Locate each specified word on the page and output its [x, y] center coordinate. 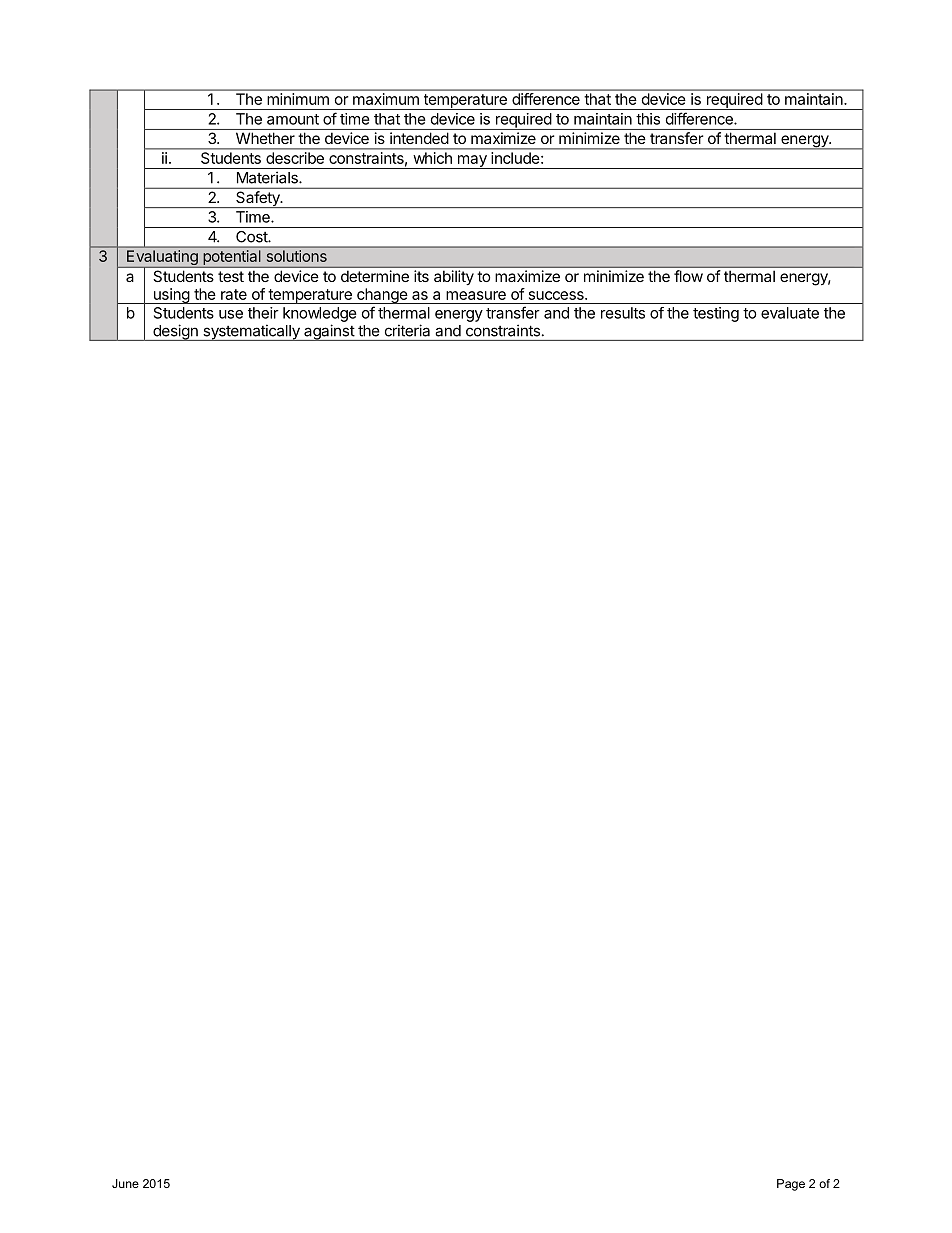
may [472, 162]
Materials [268, 178]
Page [791, 1185]
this [648, 119]
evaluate [790, 313]
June [125, 1183]
